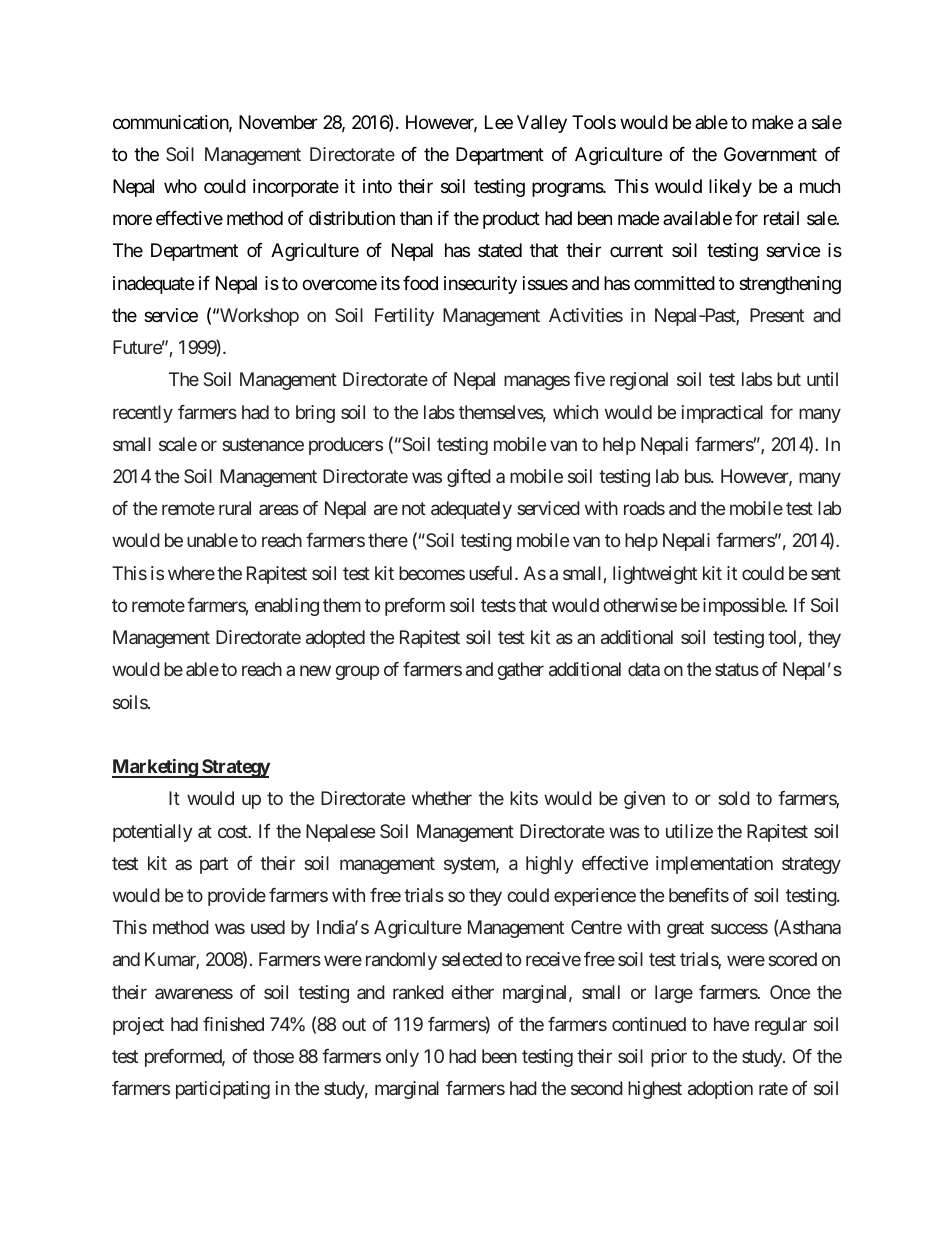 Image resolution: width=952 pixels, height=1233 pixels. Describe the element at coordinates (469, 478) in the screenshot. I see `gifted` at that location.
